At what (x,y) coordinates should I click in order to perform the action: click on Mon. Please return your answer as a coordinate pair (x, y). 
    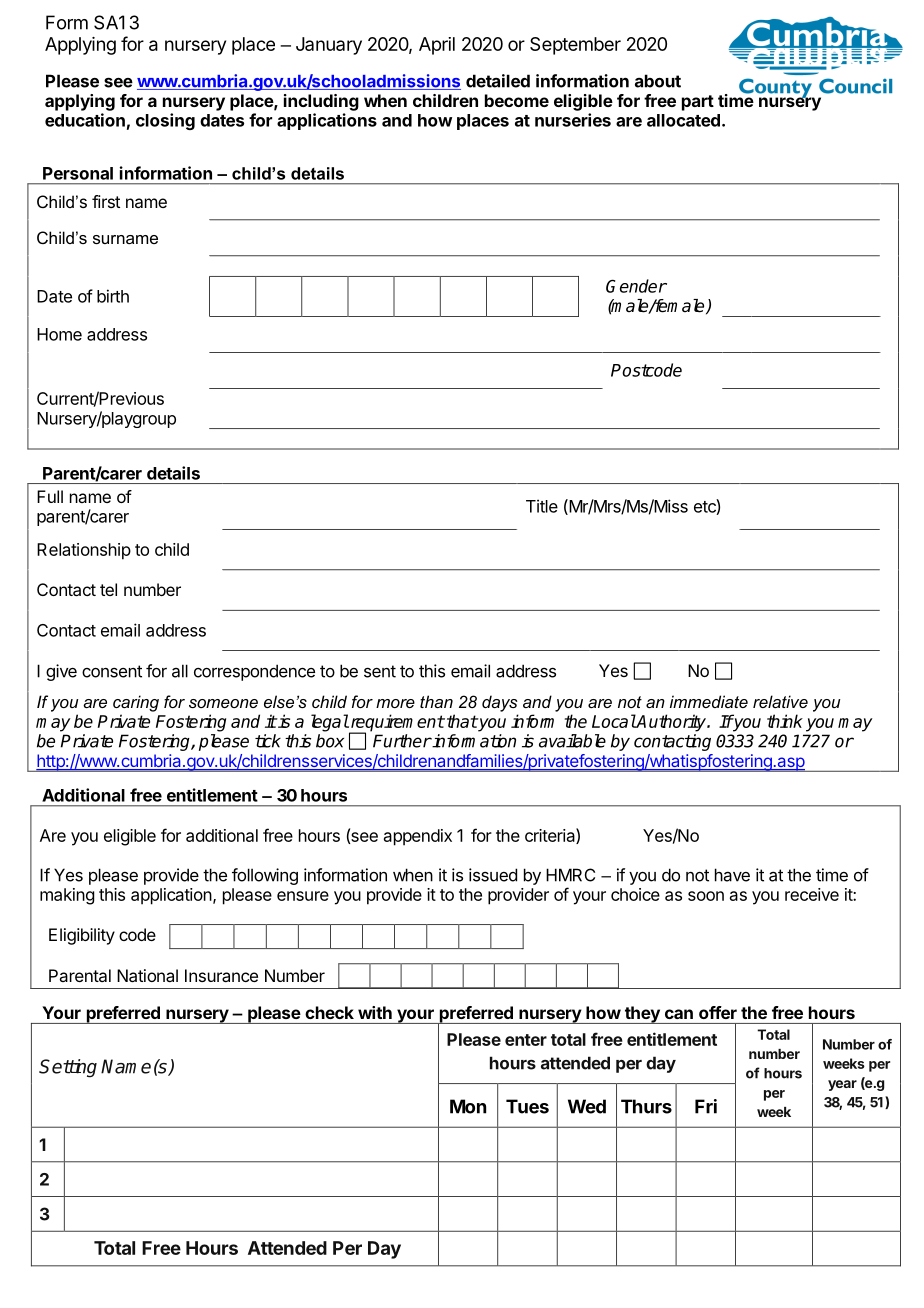
    Looking at the image, I should click on (468, 1106).
